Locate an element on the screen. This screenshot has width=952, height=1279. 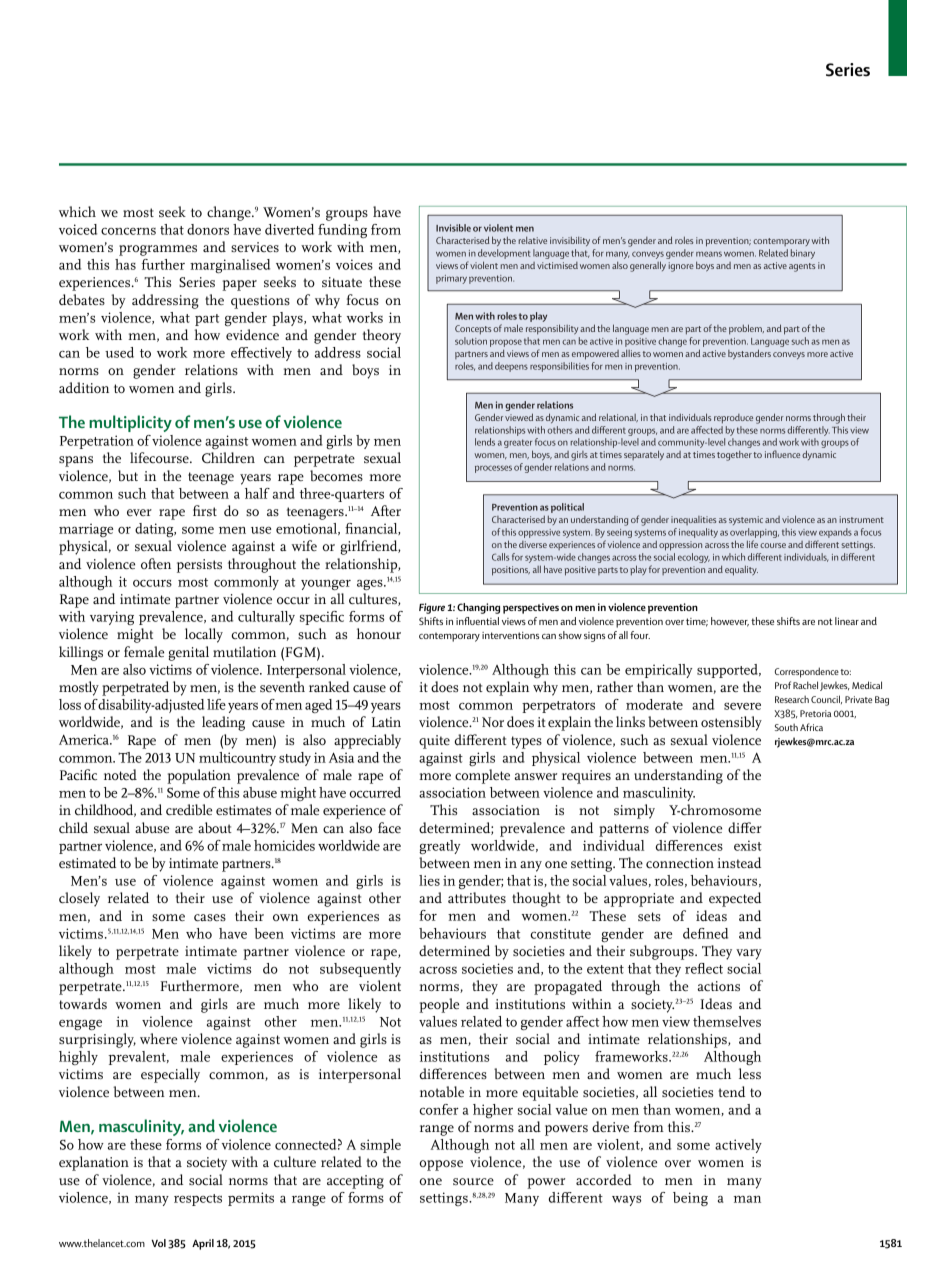
development is located at coordinates (504, 254).
